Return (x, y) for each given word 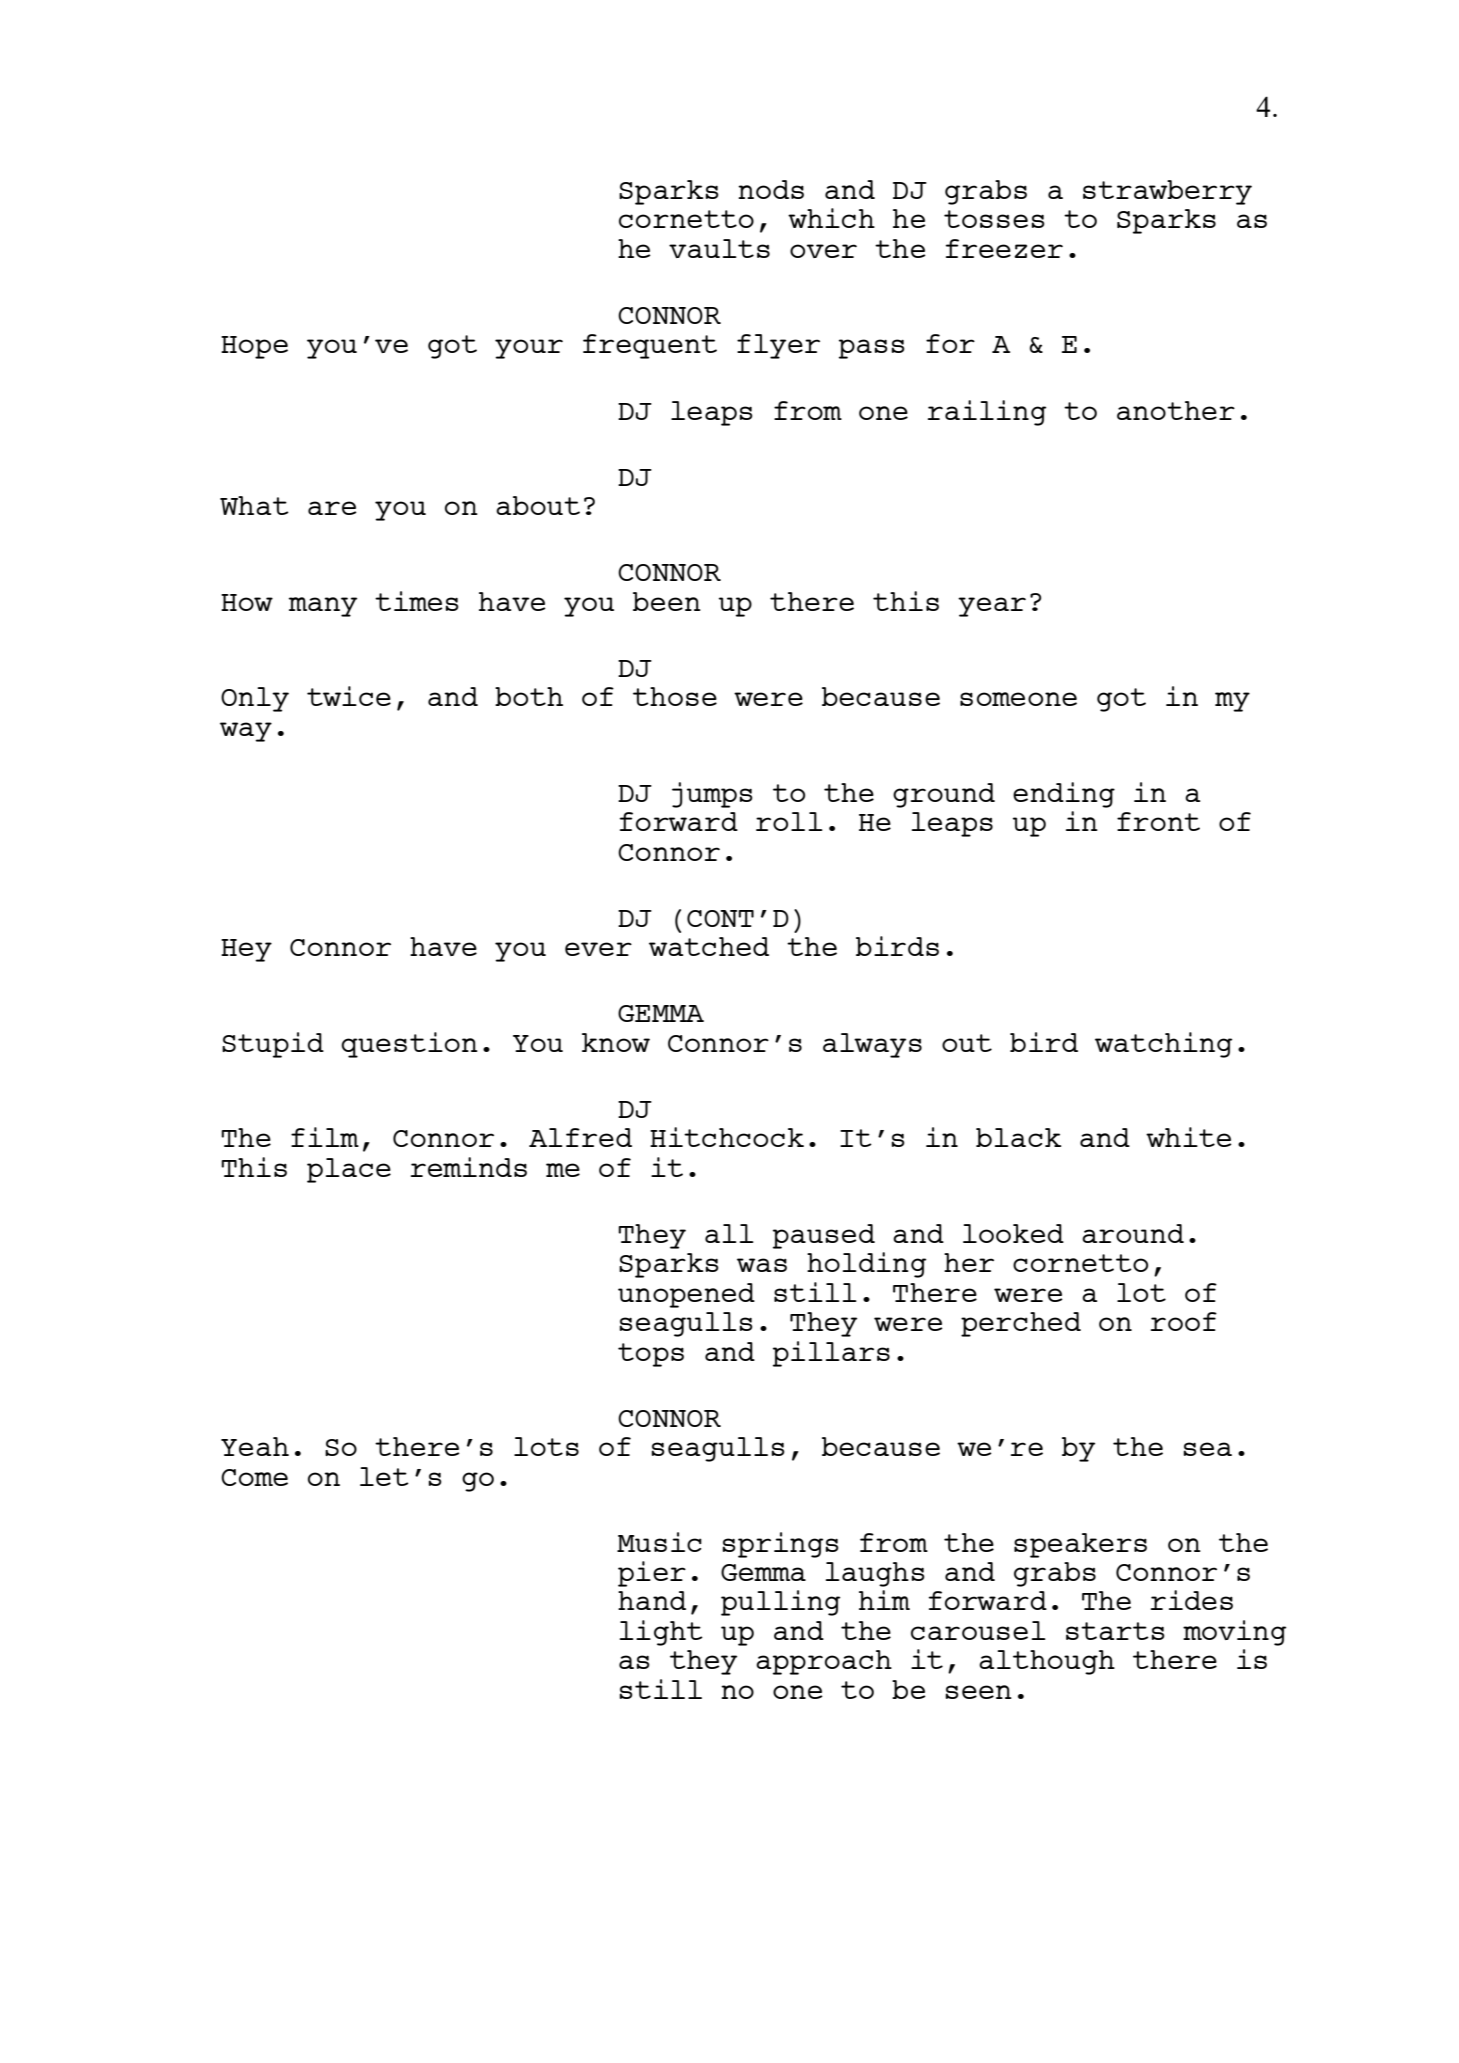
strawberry (1167, 192)
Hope (254, 347)
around (1133, 1233)
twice (349, 696)
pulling (780, 1603)
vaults (719, 248)
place (349, 1170)
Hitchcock (727, 1137)
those (675, 696)
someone (1018, 699)
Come (254, 1477)
